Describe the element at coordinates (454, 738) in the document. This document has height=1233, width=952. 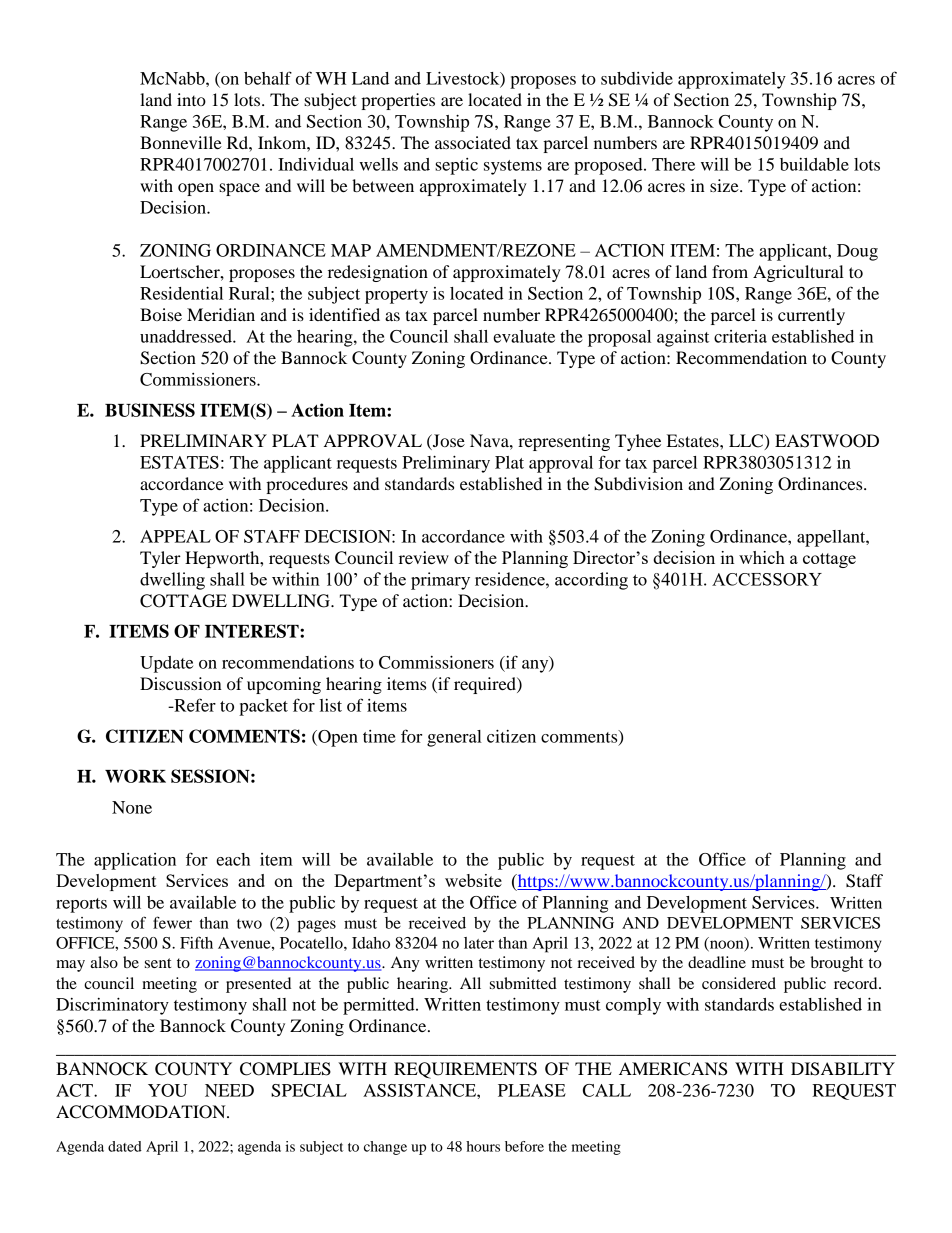
I see `general` at that location.
